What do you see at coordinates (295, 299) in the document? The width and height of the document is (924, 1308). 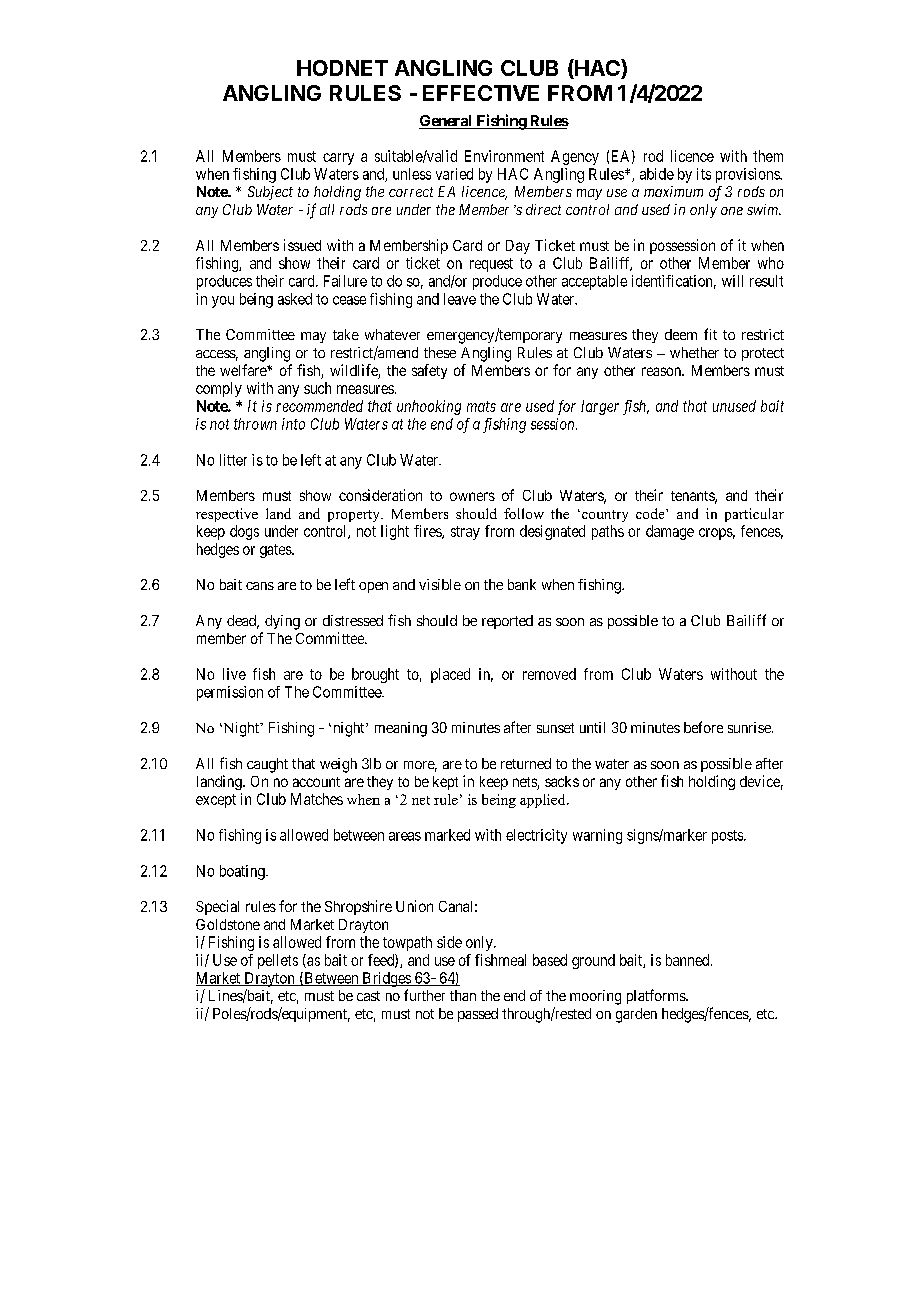 I see `asked` at bounding box center [295, 299].
